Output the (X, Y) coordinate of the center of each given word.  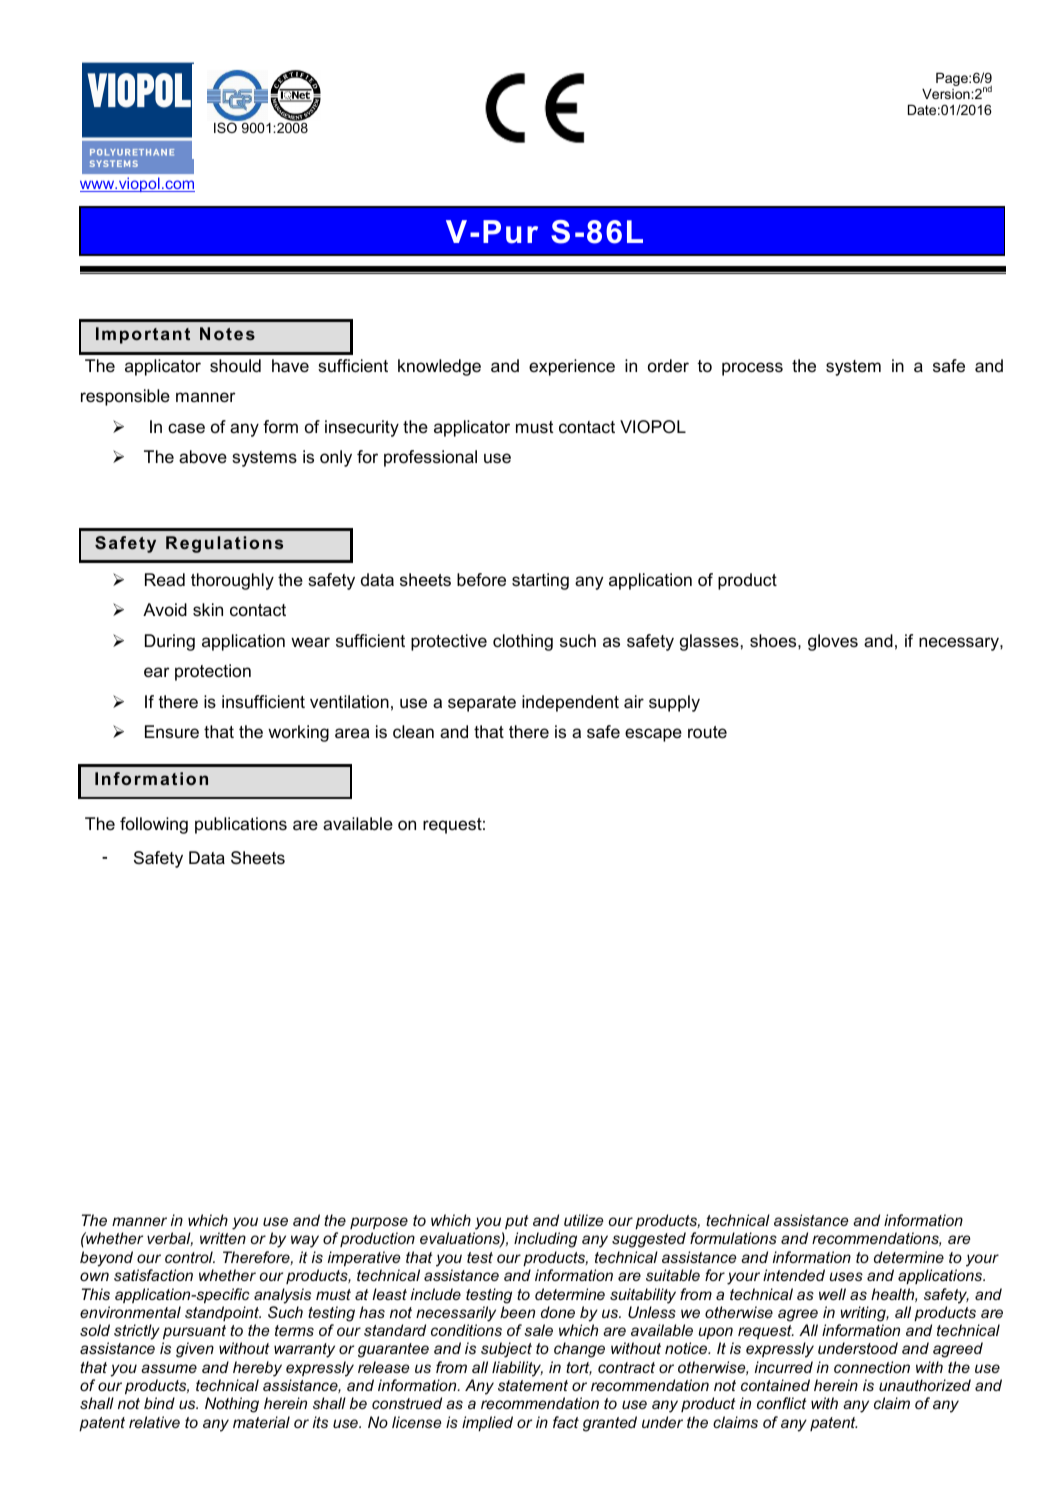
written (223, 1238)
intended (794, 1275)
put (516, 1222)
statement (533, 1385)
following (154, 825)
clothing (523, 642)
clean (413, 731)
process (752, 369)
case (186, 428)
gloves (833, 642)
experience (572, 367)
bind (159, 1403)
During (170, 642)
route (707, 732)
